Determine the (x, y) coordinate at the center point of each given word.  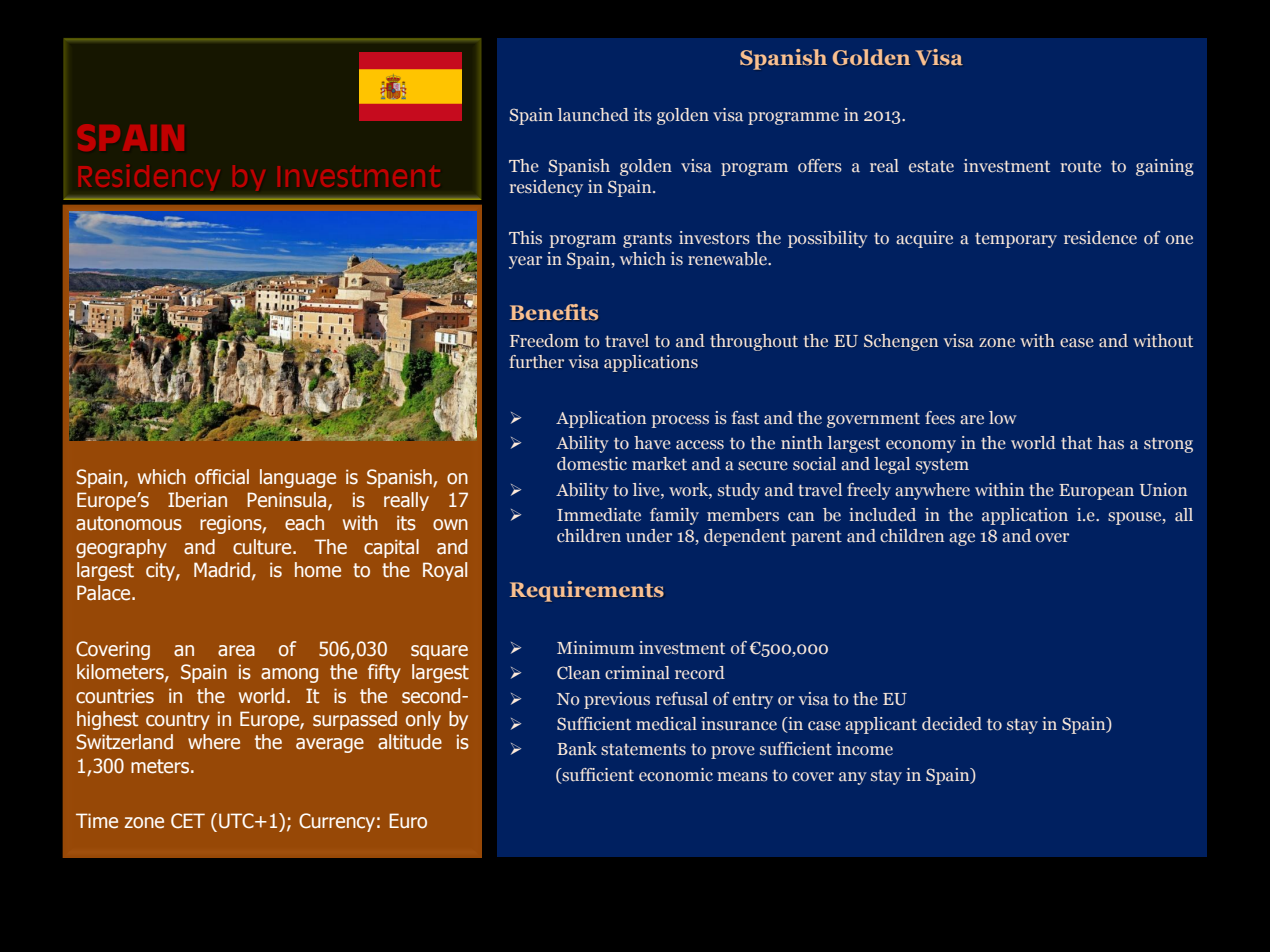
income (865, 749)
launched (593, 115)
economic (676, 775)
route (1080, 166)
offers (820, 166)
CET (188, 821)
